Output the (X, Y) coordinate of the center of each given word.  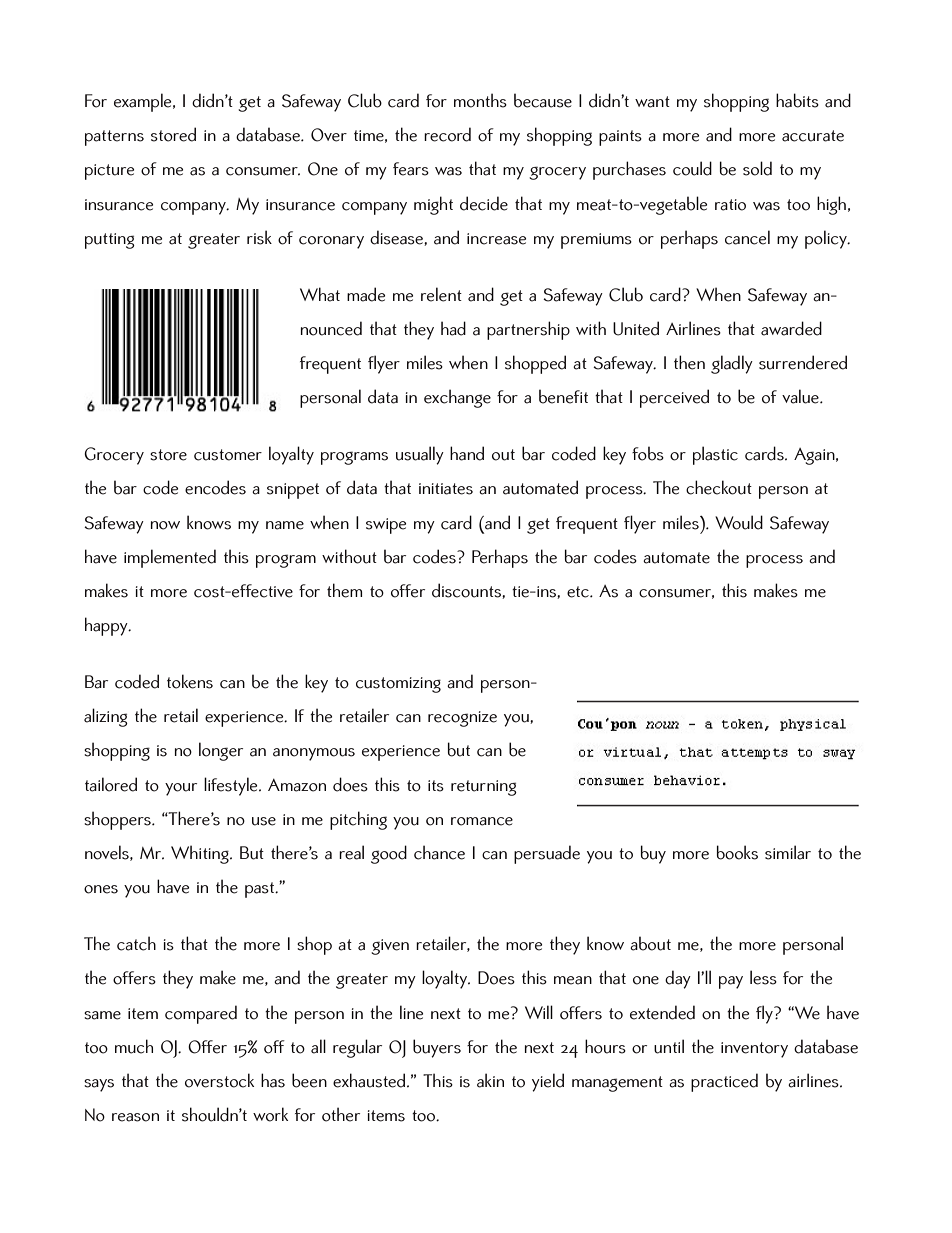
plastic (715, 455)
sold (757, 168)
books (737, 852)
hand (467, 453)
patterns (114, 138)
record (447, 134)
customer (228, 455)
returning (484, 788)
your (181, 789)
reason (135, 1117)
